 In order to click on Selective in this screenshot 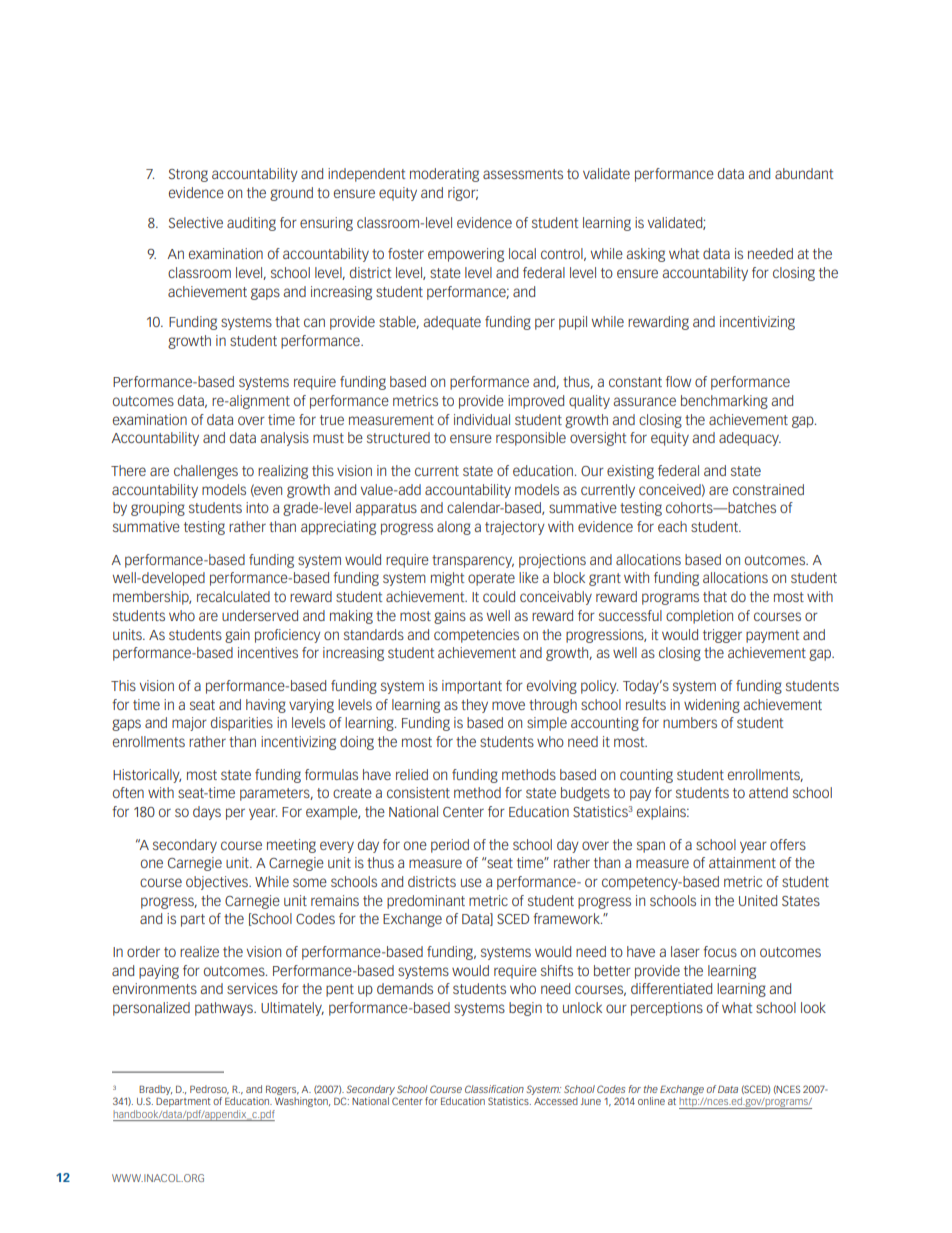, I will do `click(196, 222)`.
